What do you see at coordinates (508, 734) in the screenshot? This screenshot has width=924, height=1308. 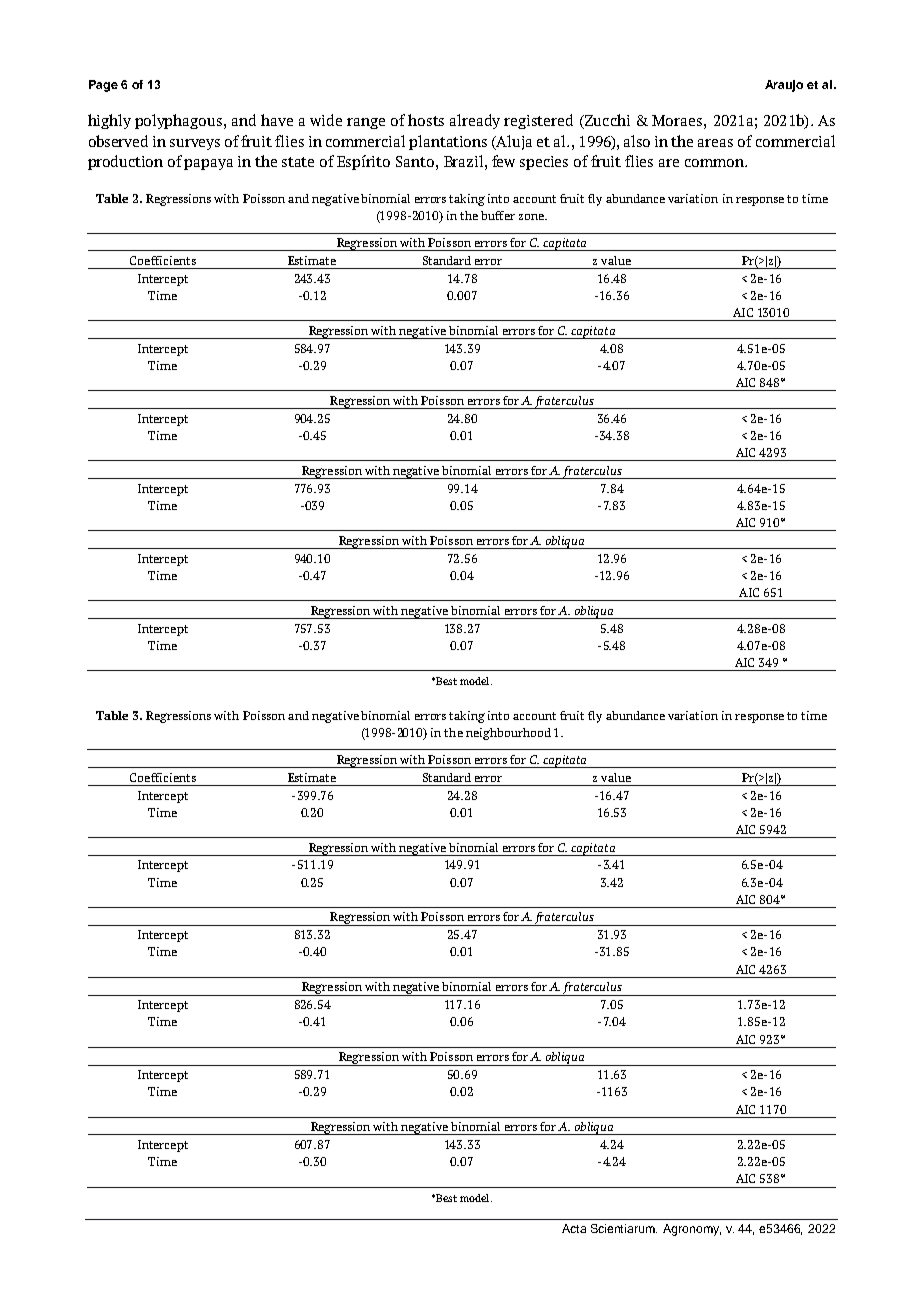 I see `neighbourhood` at bounding box center [508, 734].
